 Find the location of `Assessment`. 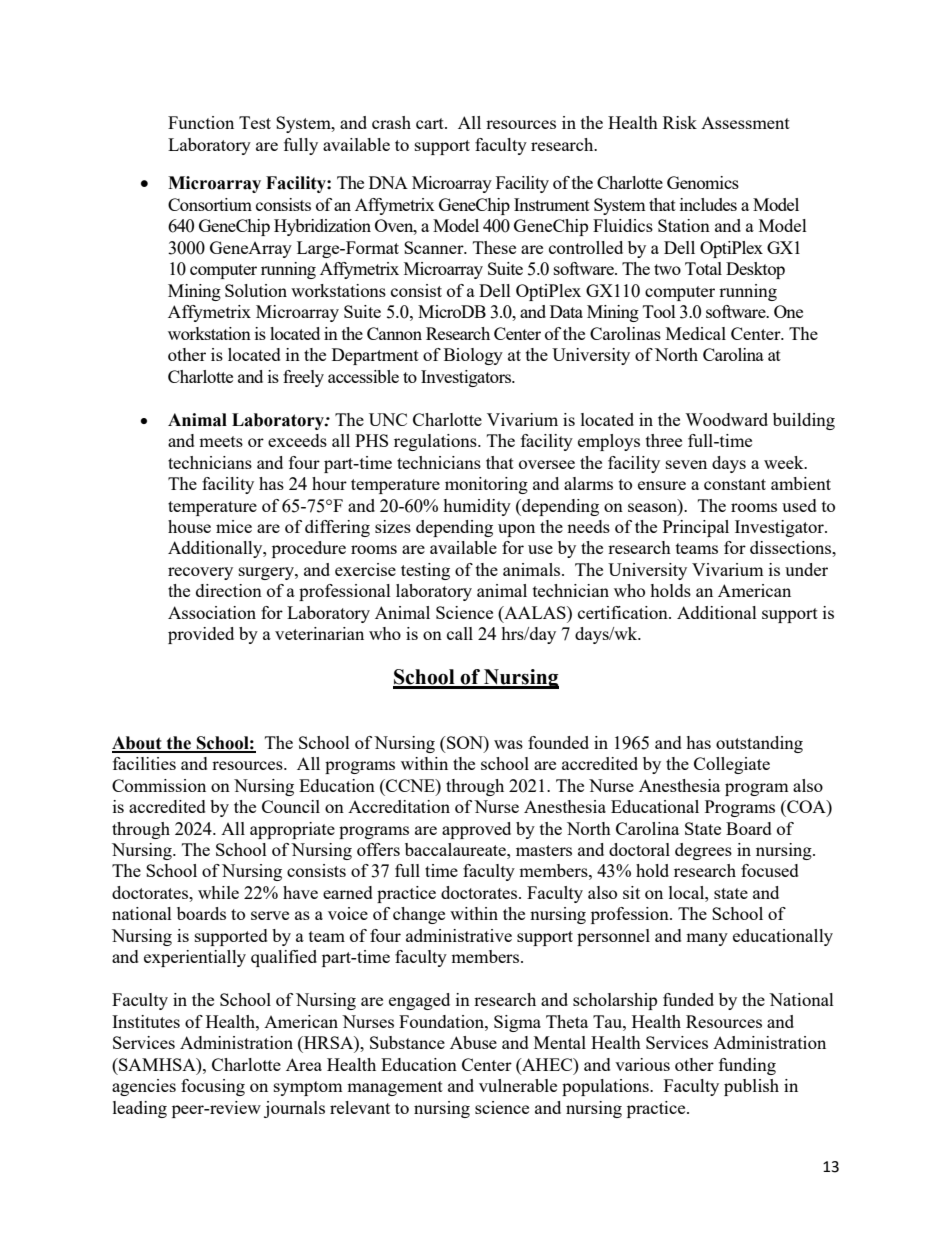

Assessment is located at coordinates (745, 123).
